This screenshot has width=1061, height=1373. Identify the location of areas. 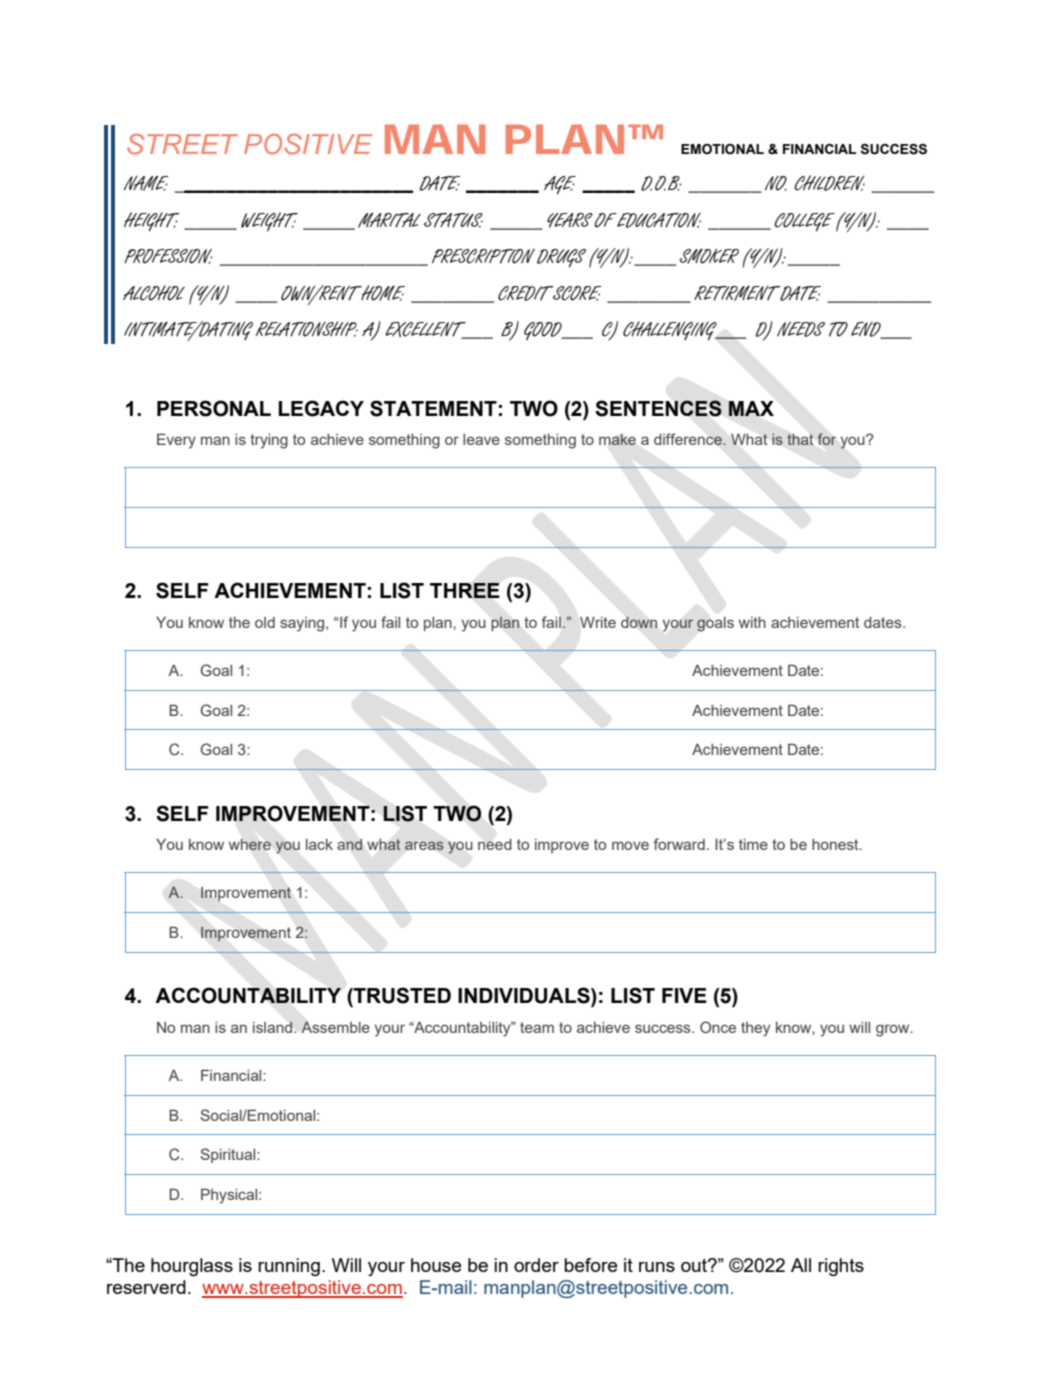
(424, 846).
